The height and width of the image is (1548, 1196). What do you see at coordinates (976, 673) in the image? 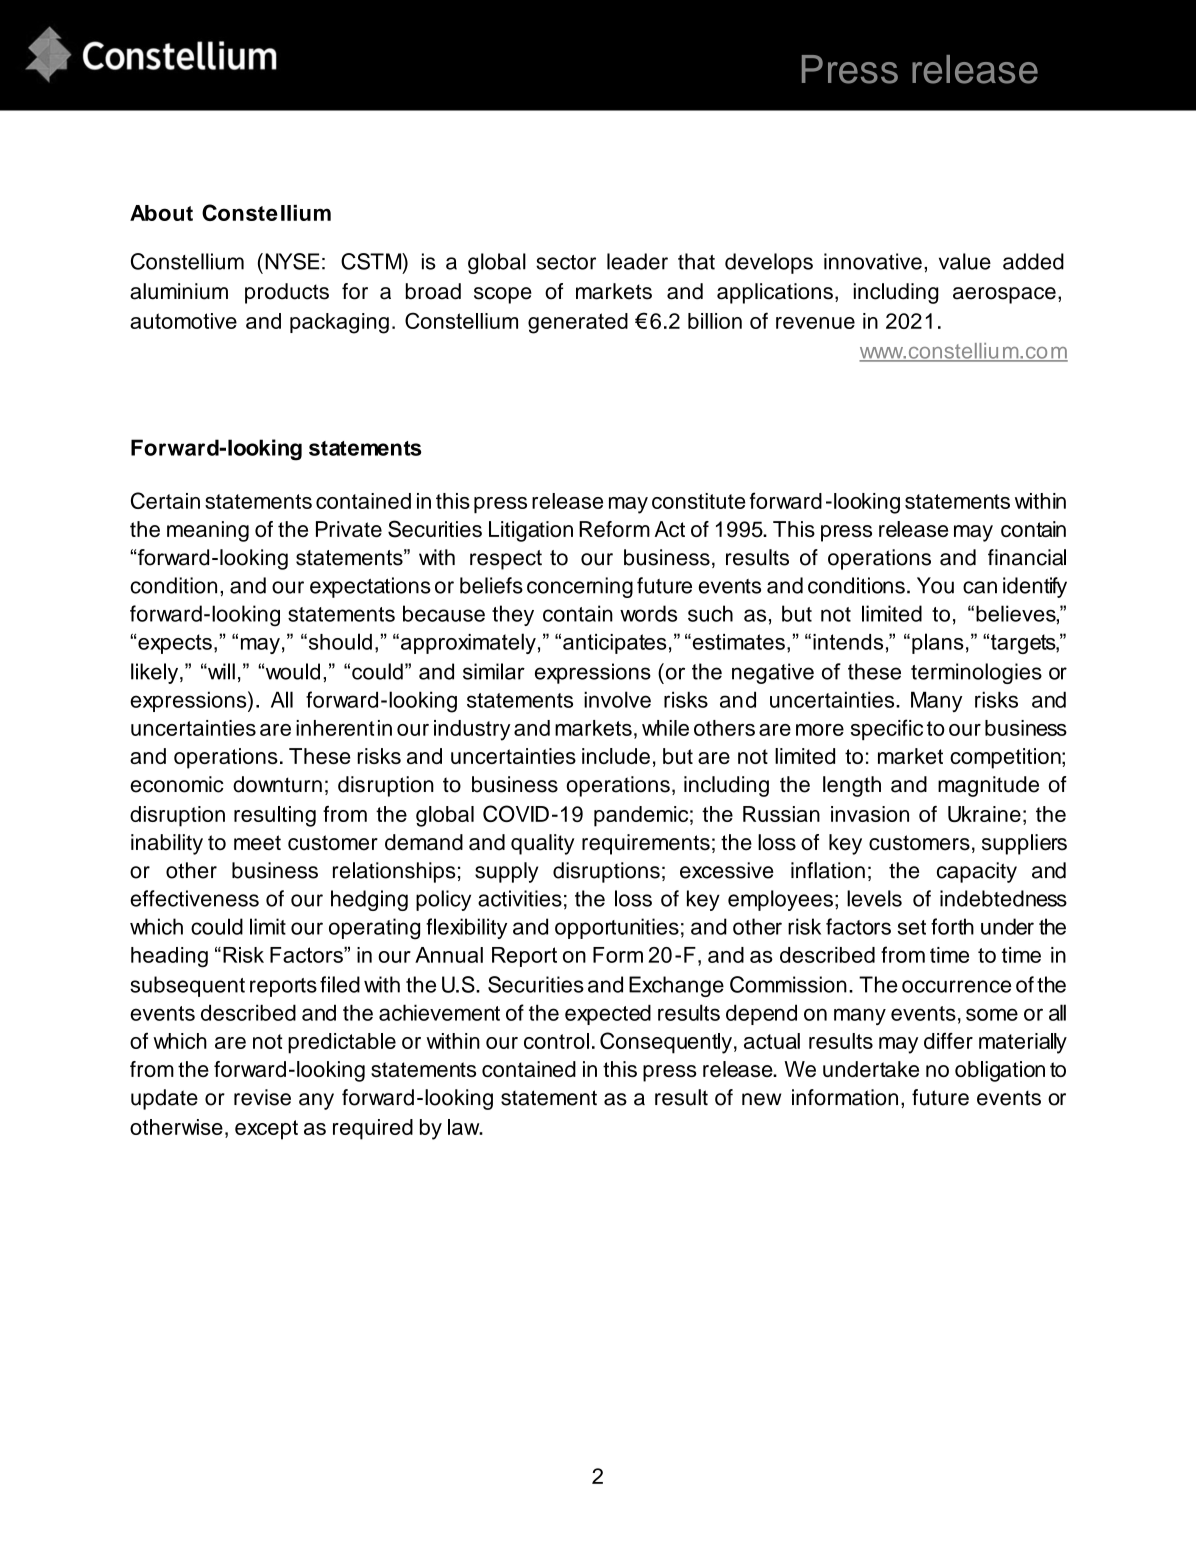
I see `terminologies` at bounding box center [976, 673].
